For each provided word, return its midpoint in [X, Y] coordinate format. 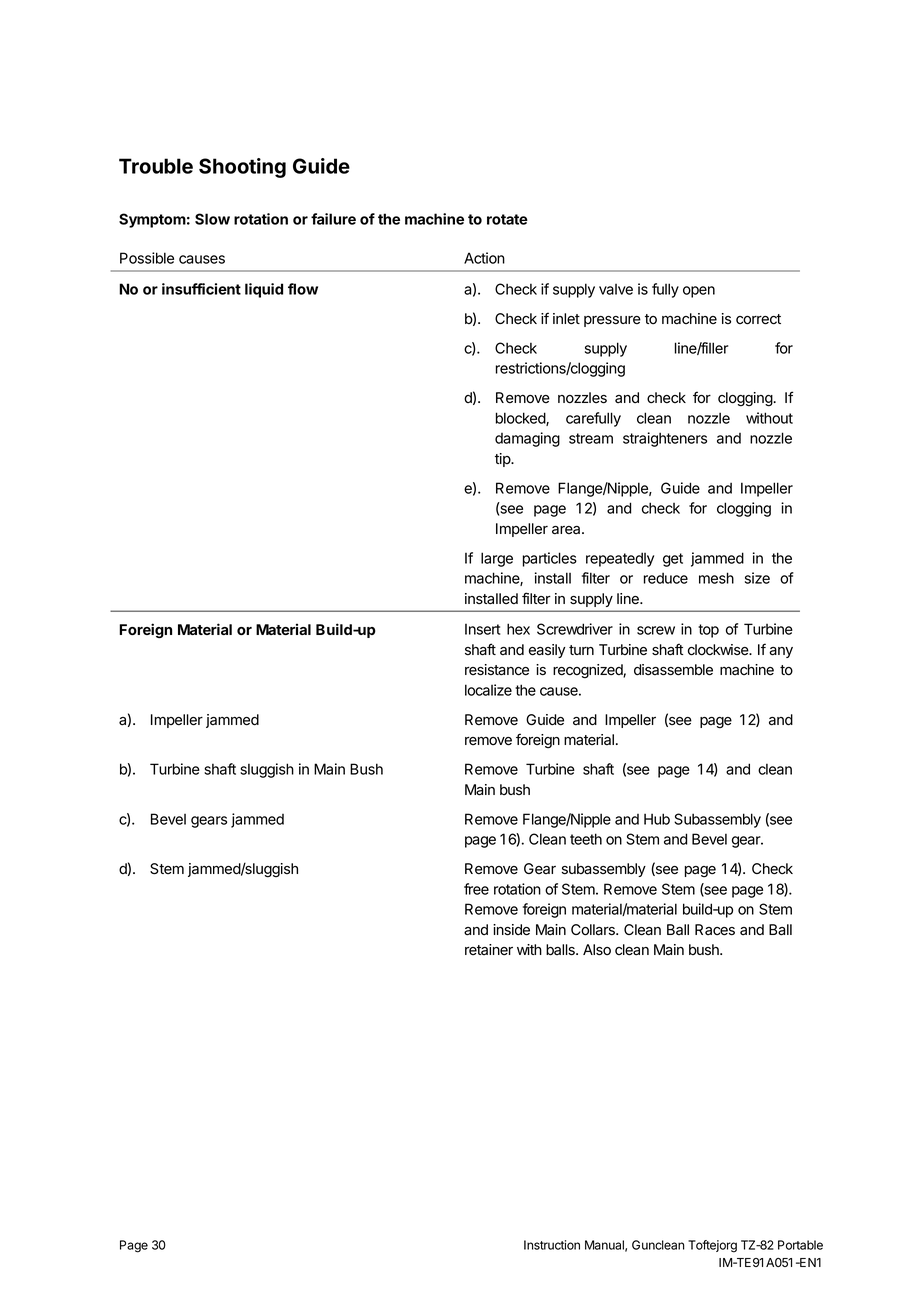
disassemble [673, 670]
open [699, 292]
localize [488, 690]
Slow [212, 219]
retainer [489, 950]
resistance [497, 670]
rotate [507, 219]
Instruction [552, 1245]
